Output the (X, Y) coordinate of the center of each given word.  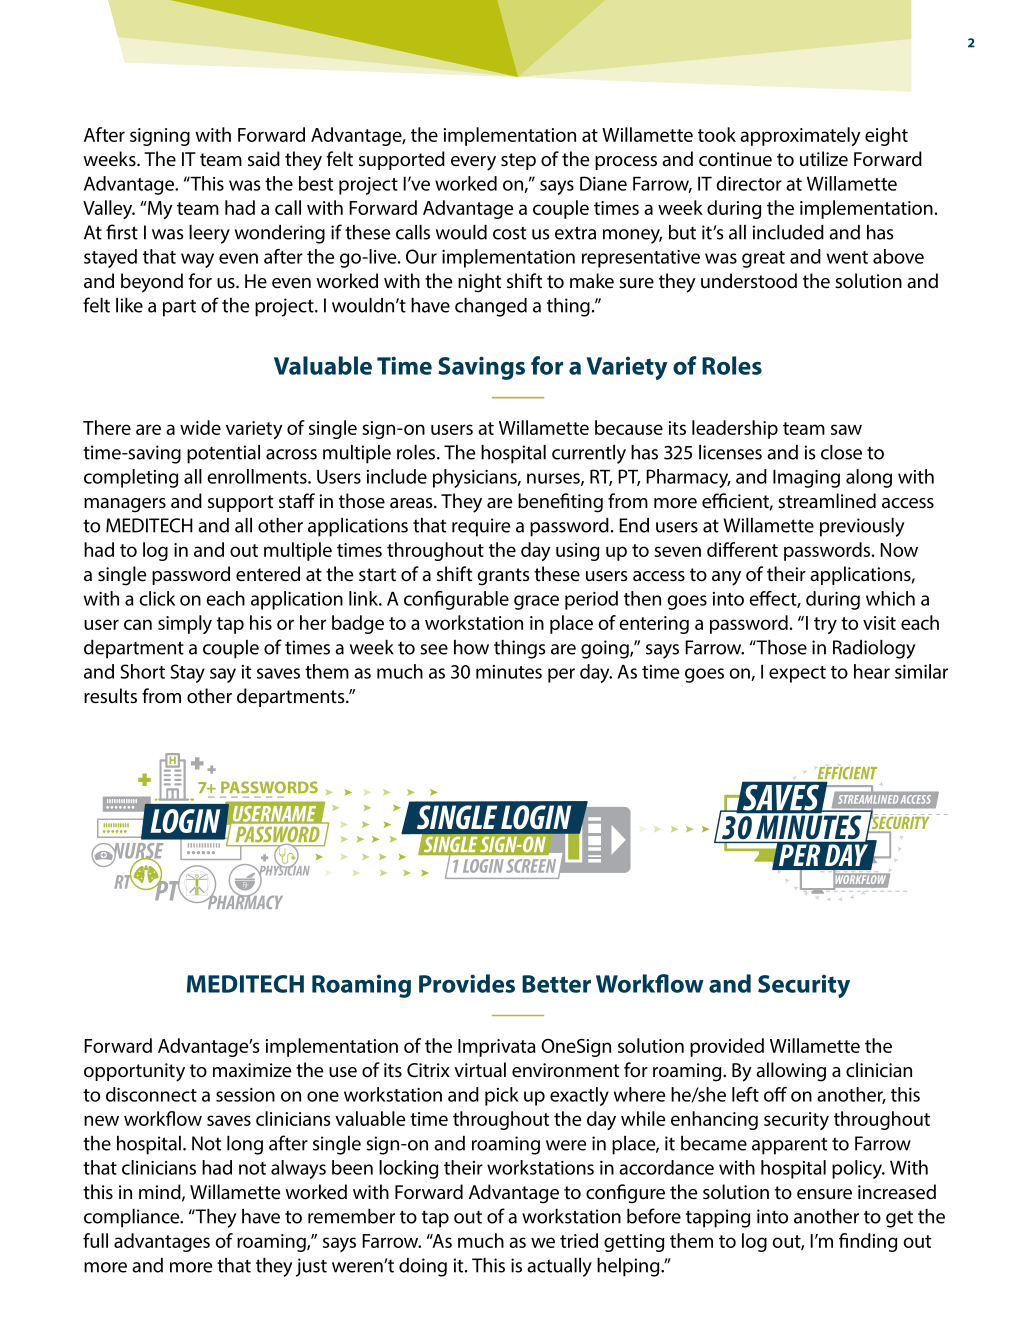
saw (846, 429)
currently (589, 454)
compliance (133, 1218)
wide (200, 427)
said (264, 159)
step (518, 161)
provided (727, 1047)
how (471, 647)
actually (559, 1267)
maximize (252, 1070)
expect (797, 674)
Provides (467, 983)
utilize (824, 159)
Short (142, 671)
